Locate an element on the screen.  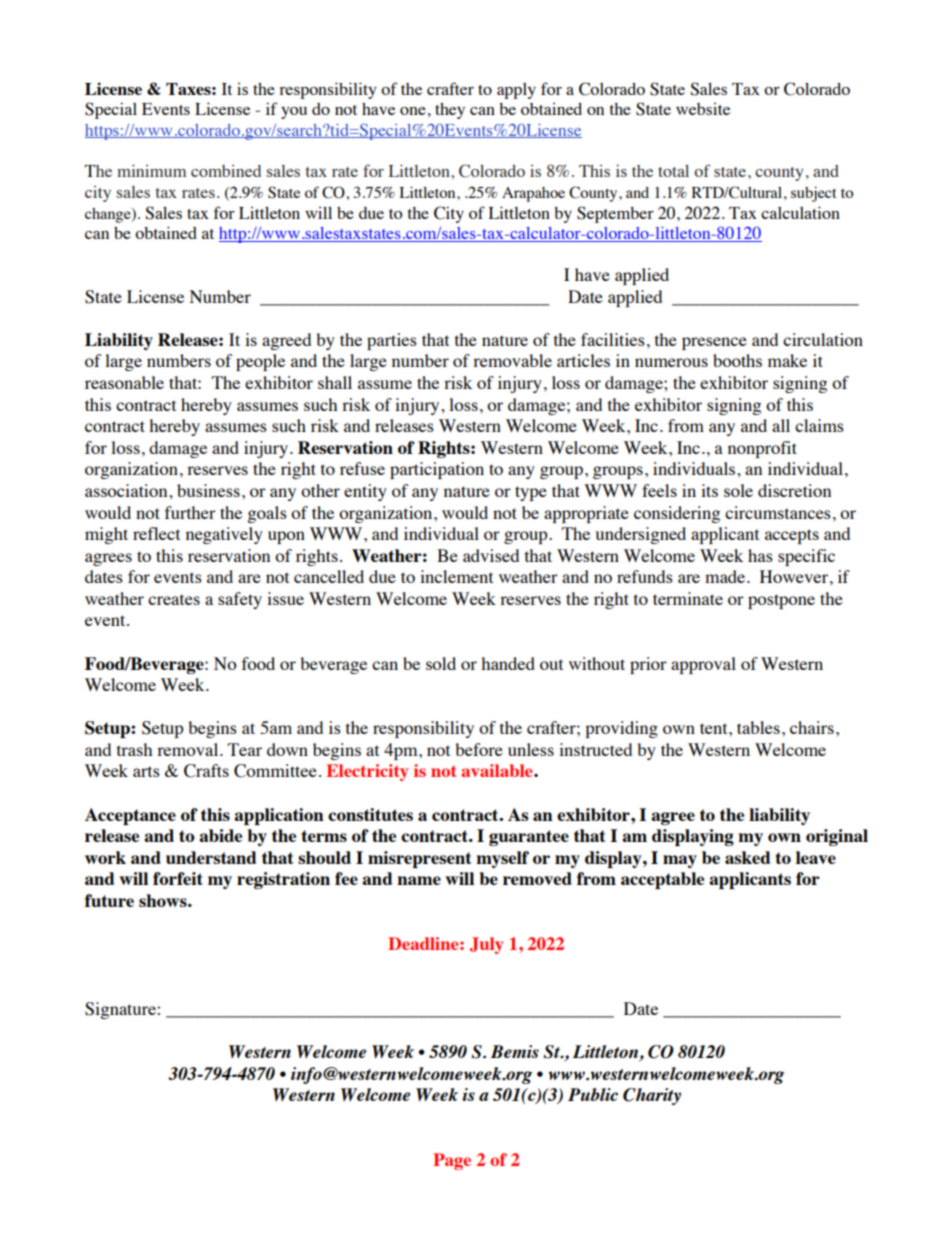
website is located at coordinates (703, 108).
